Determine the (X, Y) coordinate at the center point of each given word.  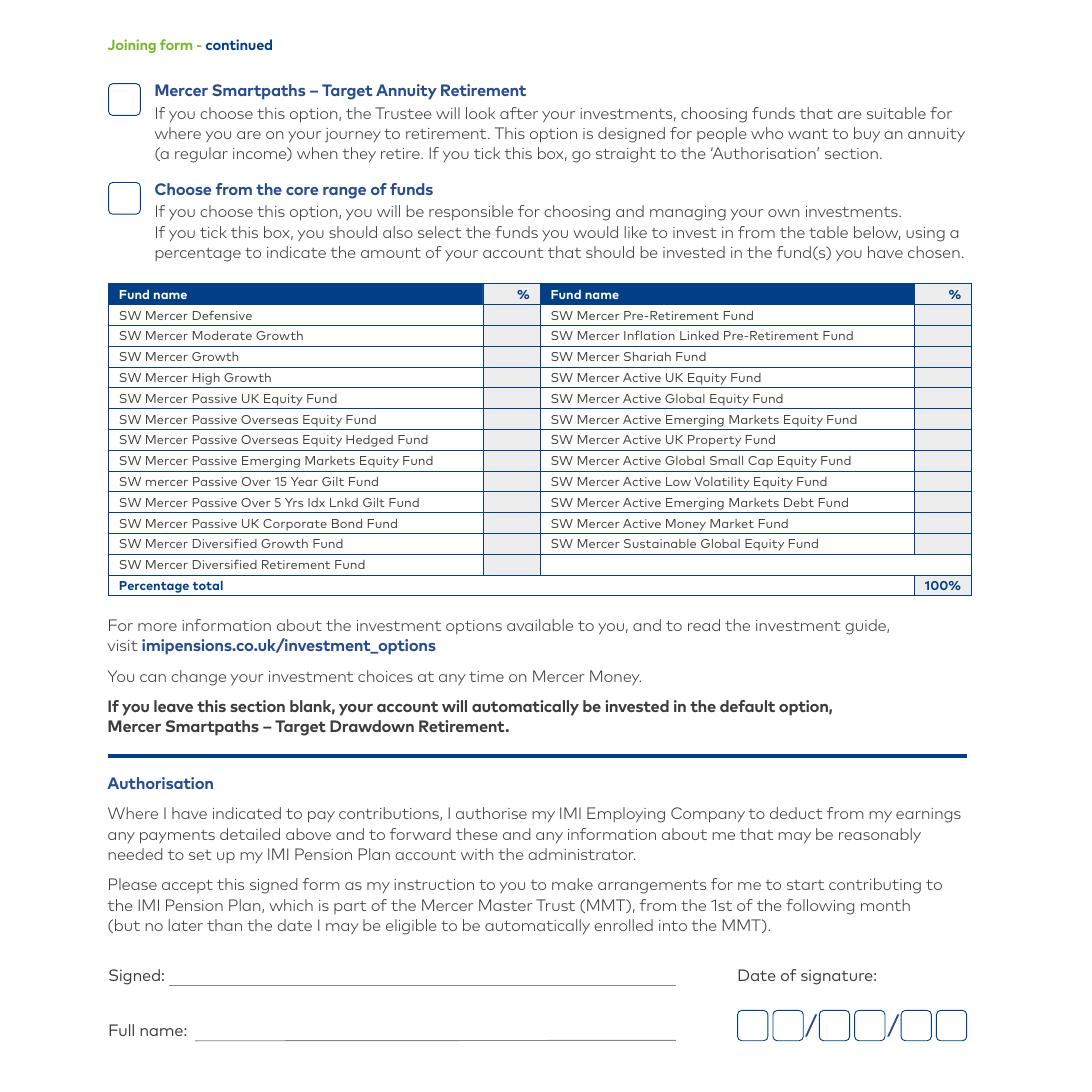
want (808, 133)
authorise (491, 813)
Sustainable (660, 543)
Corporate (295, 525)
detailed (250, 834)
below (877, 233)
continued (239, 44)
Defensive (222, 315)
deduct (796, 813)
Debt (799, 502)
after (519, 113)
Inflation (649, 335)
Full (121, 1030)
